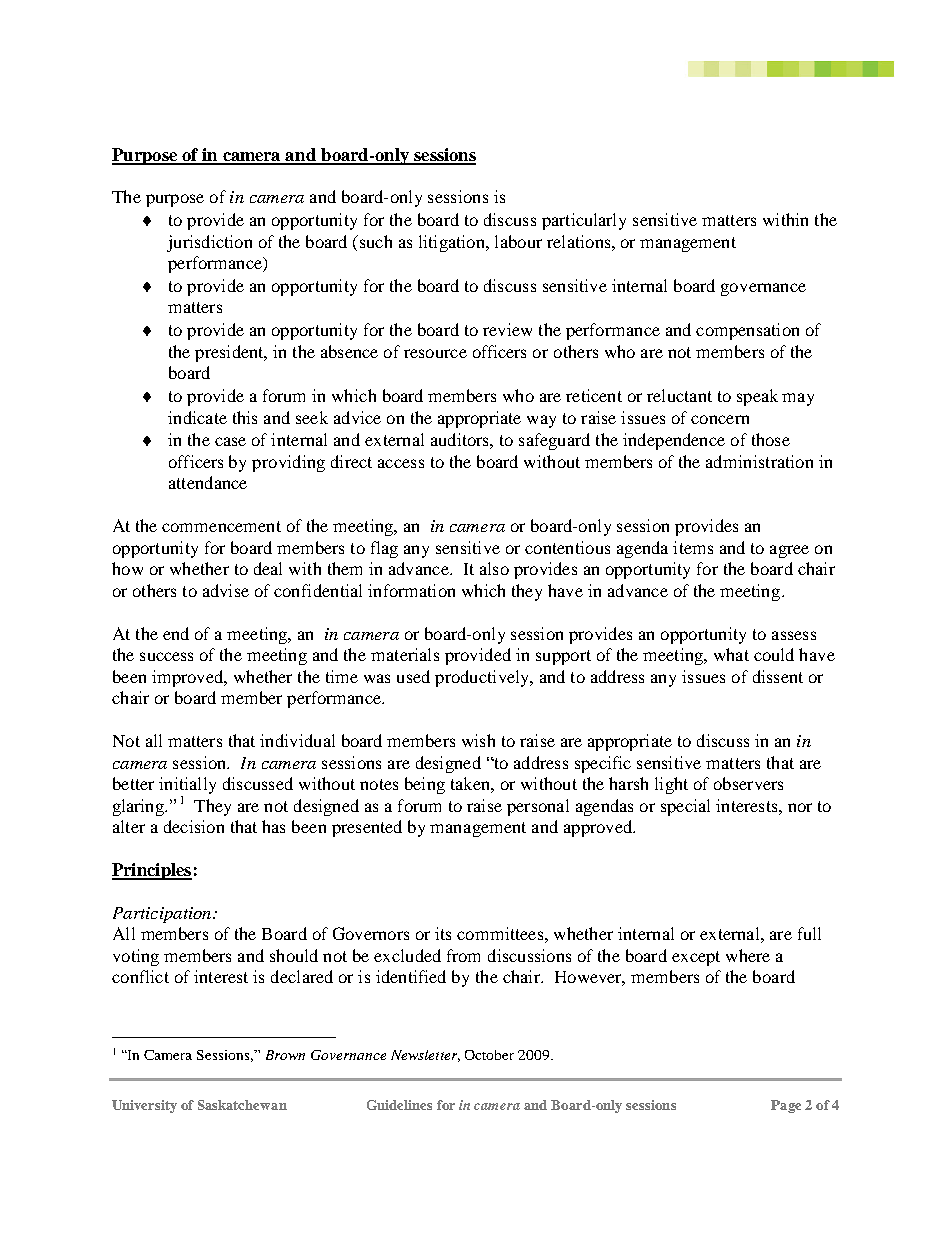  I want to click on special, so click(685, 807).
